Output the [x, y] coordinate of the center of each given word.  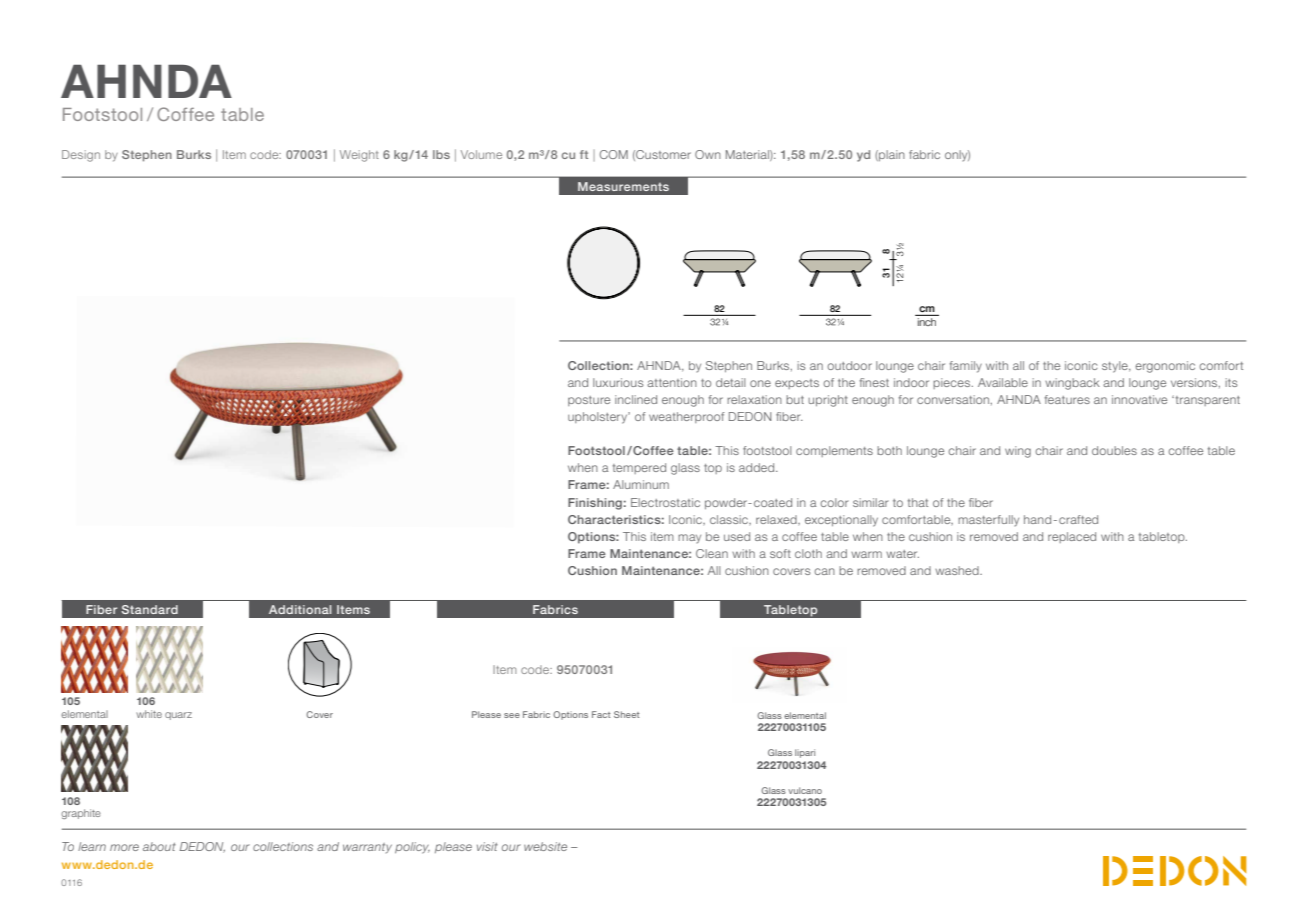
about [159, 846]
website [545, 846]
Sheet [626, 714]
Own [708, 154]
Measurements [623, 186]
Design [81, 156]
